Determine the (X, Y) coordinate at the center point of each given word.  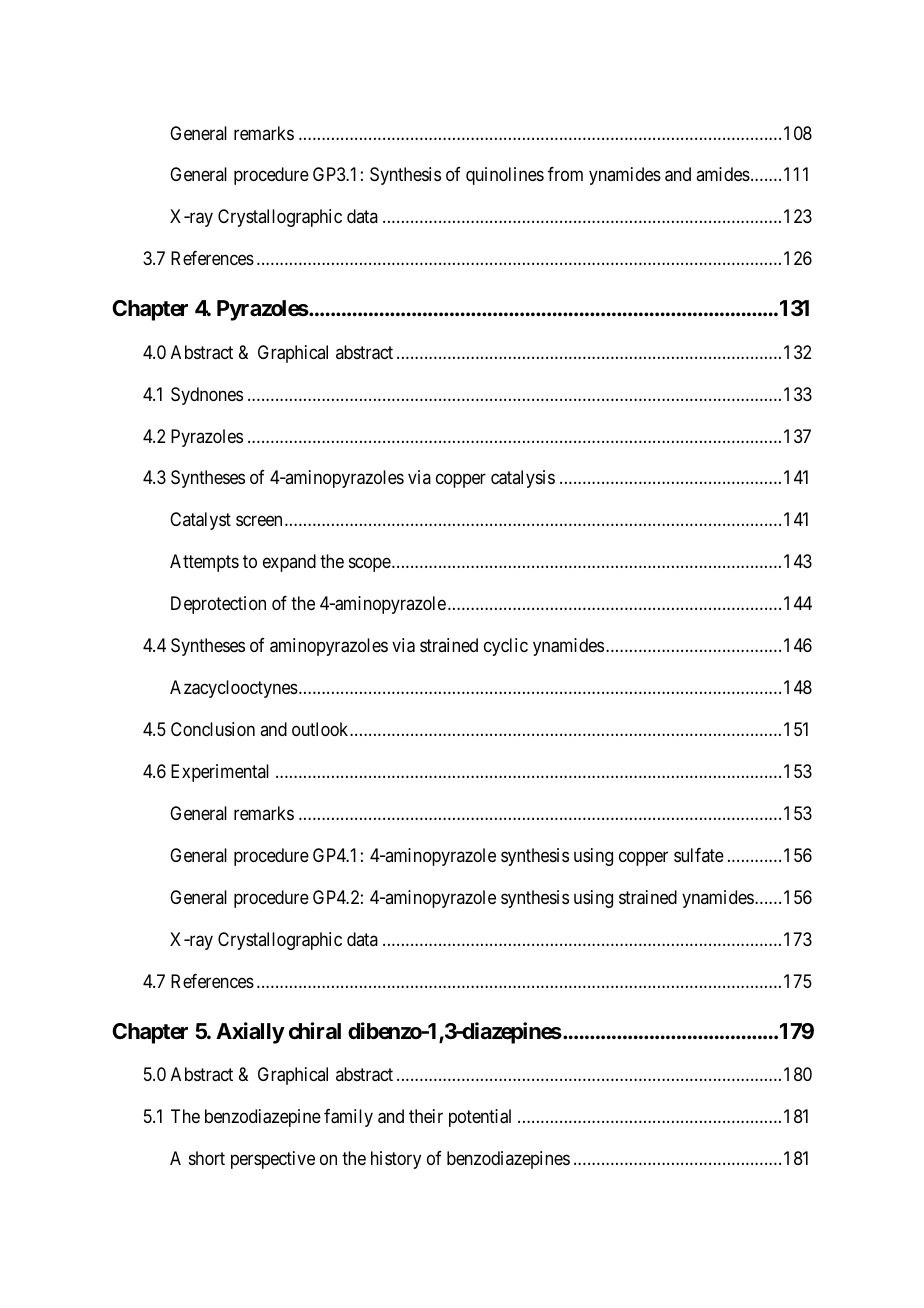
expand (289, 563)
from (565, 174)
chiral (315, 1030)
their (426, 1116)
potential (480, 1118)
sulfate (699, 855)
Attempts (204, 563)
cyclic (506, 647)
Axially (250, 1033)
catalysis (523, 479)
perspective (273, 1160)
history (396, 1160)
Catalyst (200, 521)
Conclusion (213, 729)
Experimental (220, 773)
